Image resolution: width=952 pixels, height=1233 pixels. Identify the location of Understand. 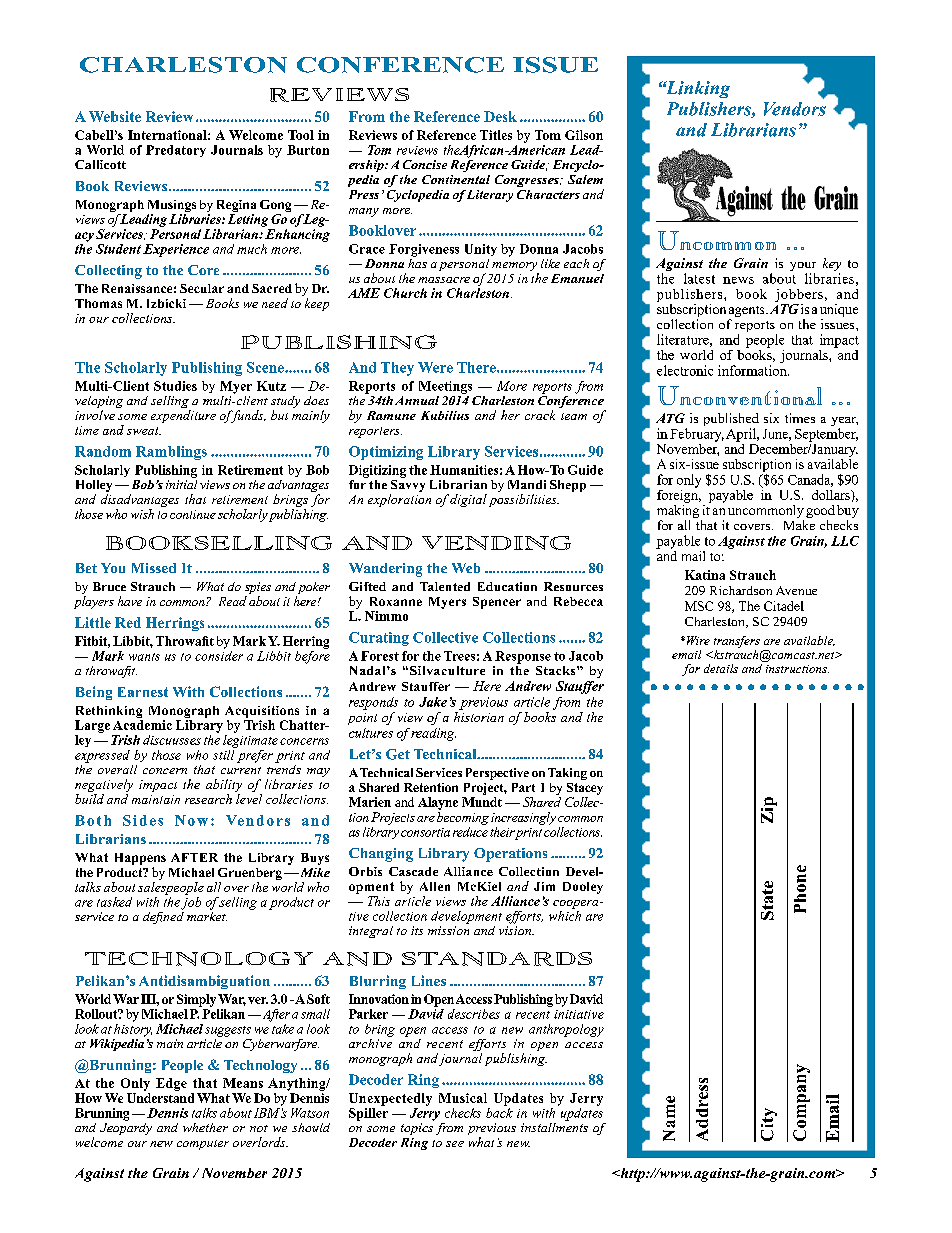
(160, 1098).
